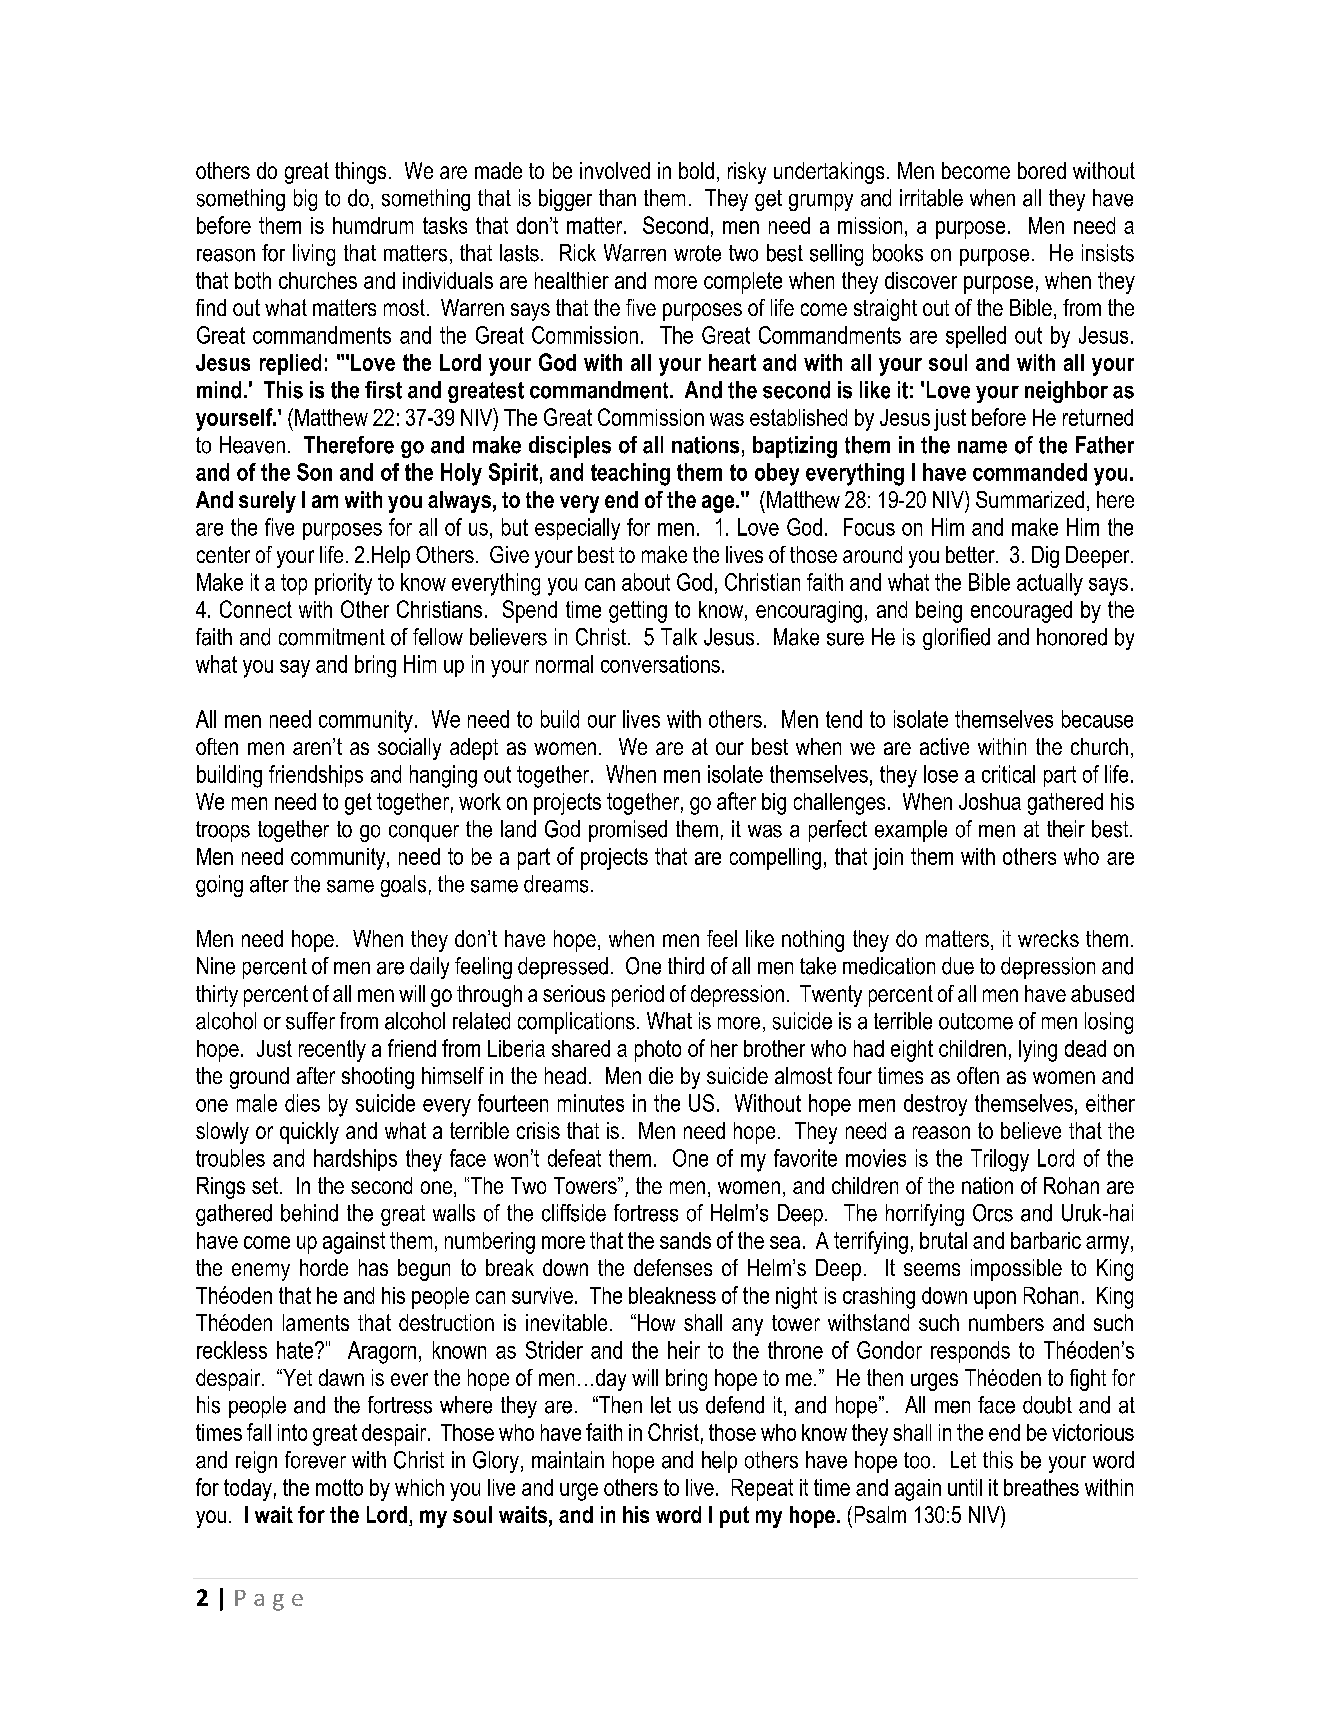 The image size is (1330, 1721). I want to click on promised, so click(628, 831).
